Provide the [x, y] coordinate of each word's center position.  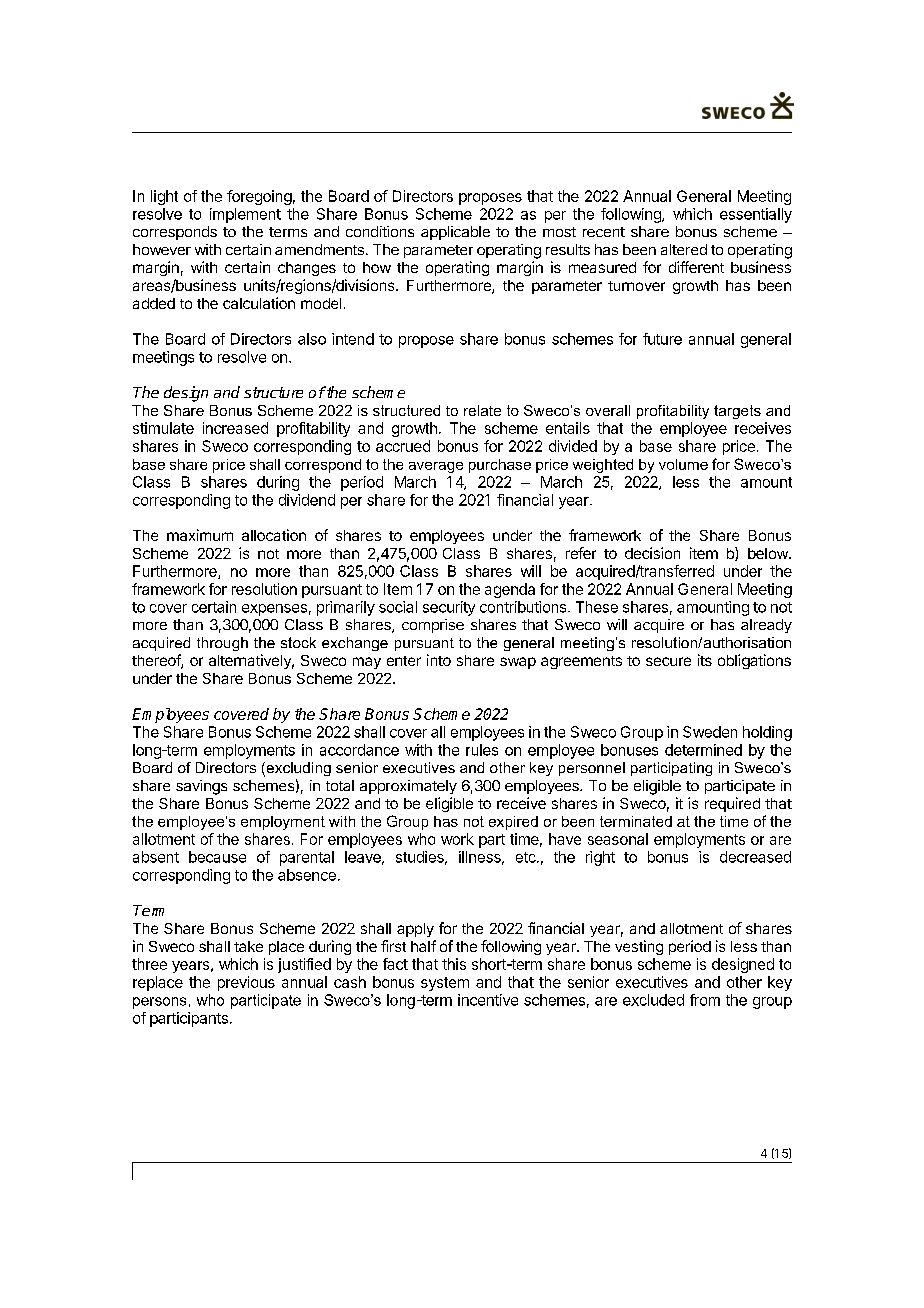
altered [684, 249]
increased [235, 428]
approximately [408, 787]
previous [246, 983]
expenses [274, 610]
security [449, 608]
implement [245, 215]
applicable [455, 233]
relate [482, 410]
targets [737, 412]
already [766, 626]
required [732, 804]
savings [201, 787]
